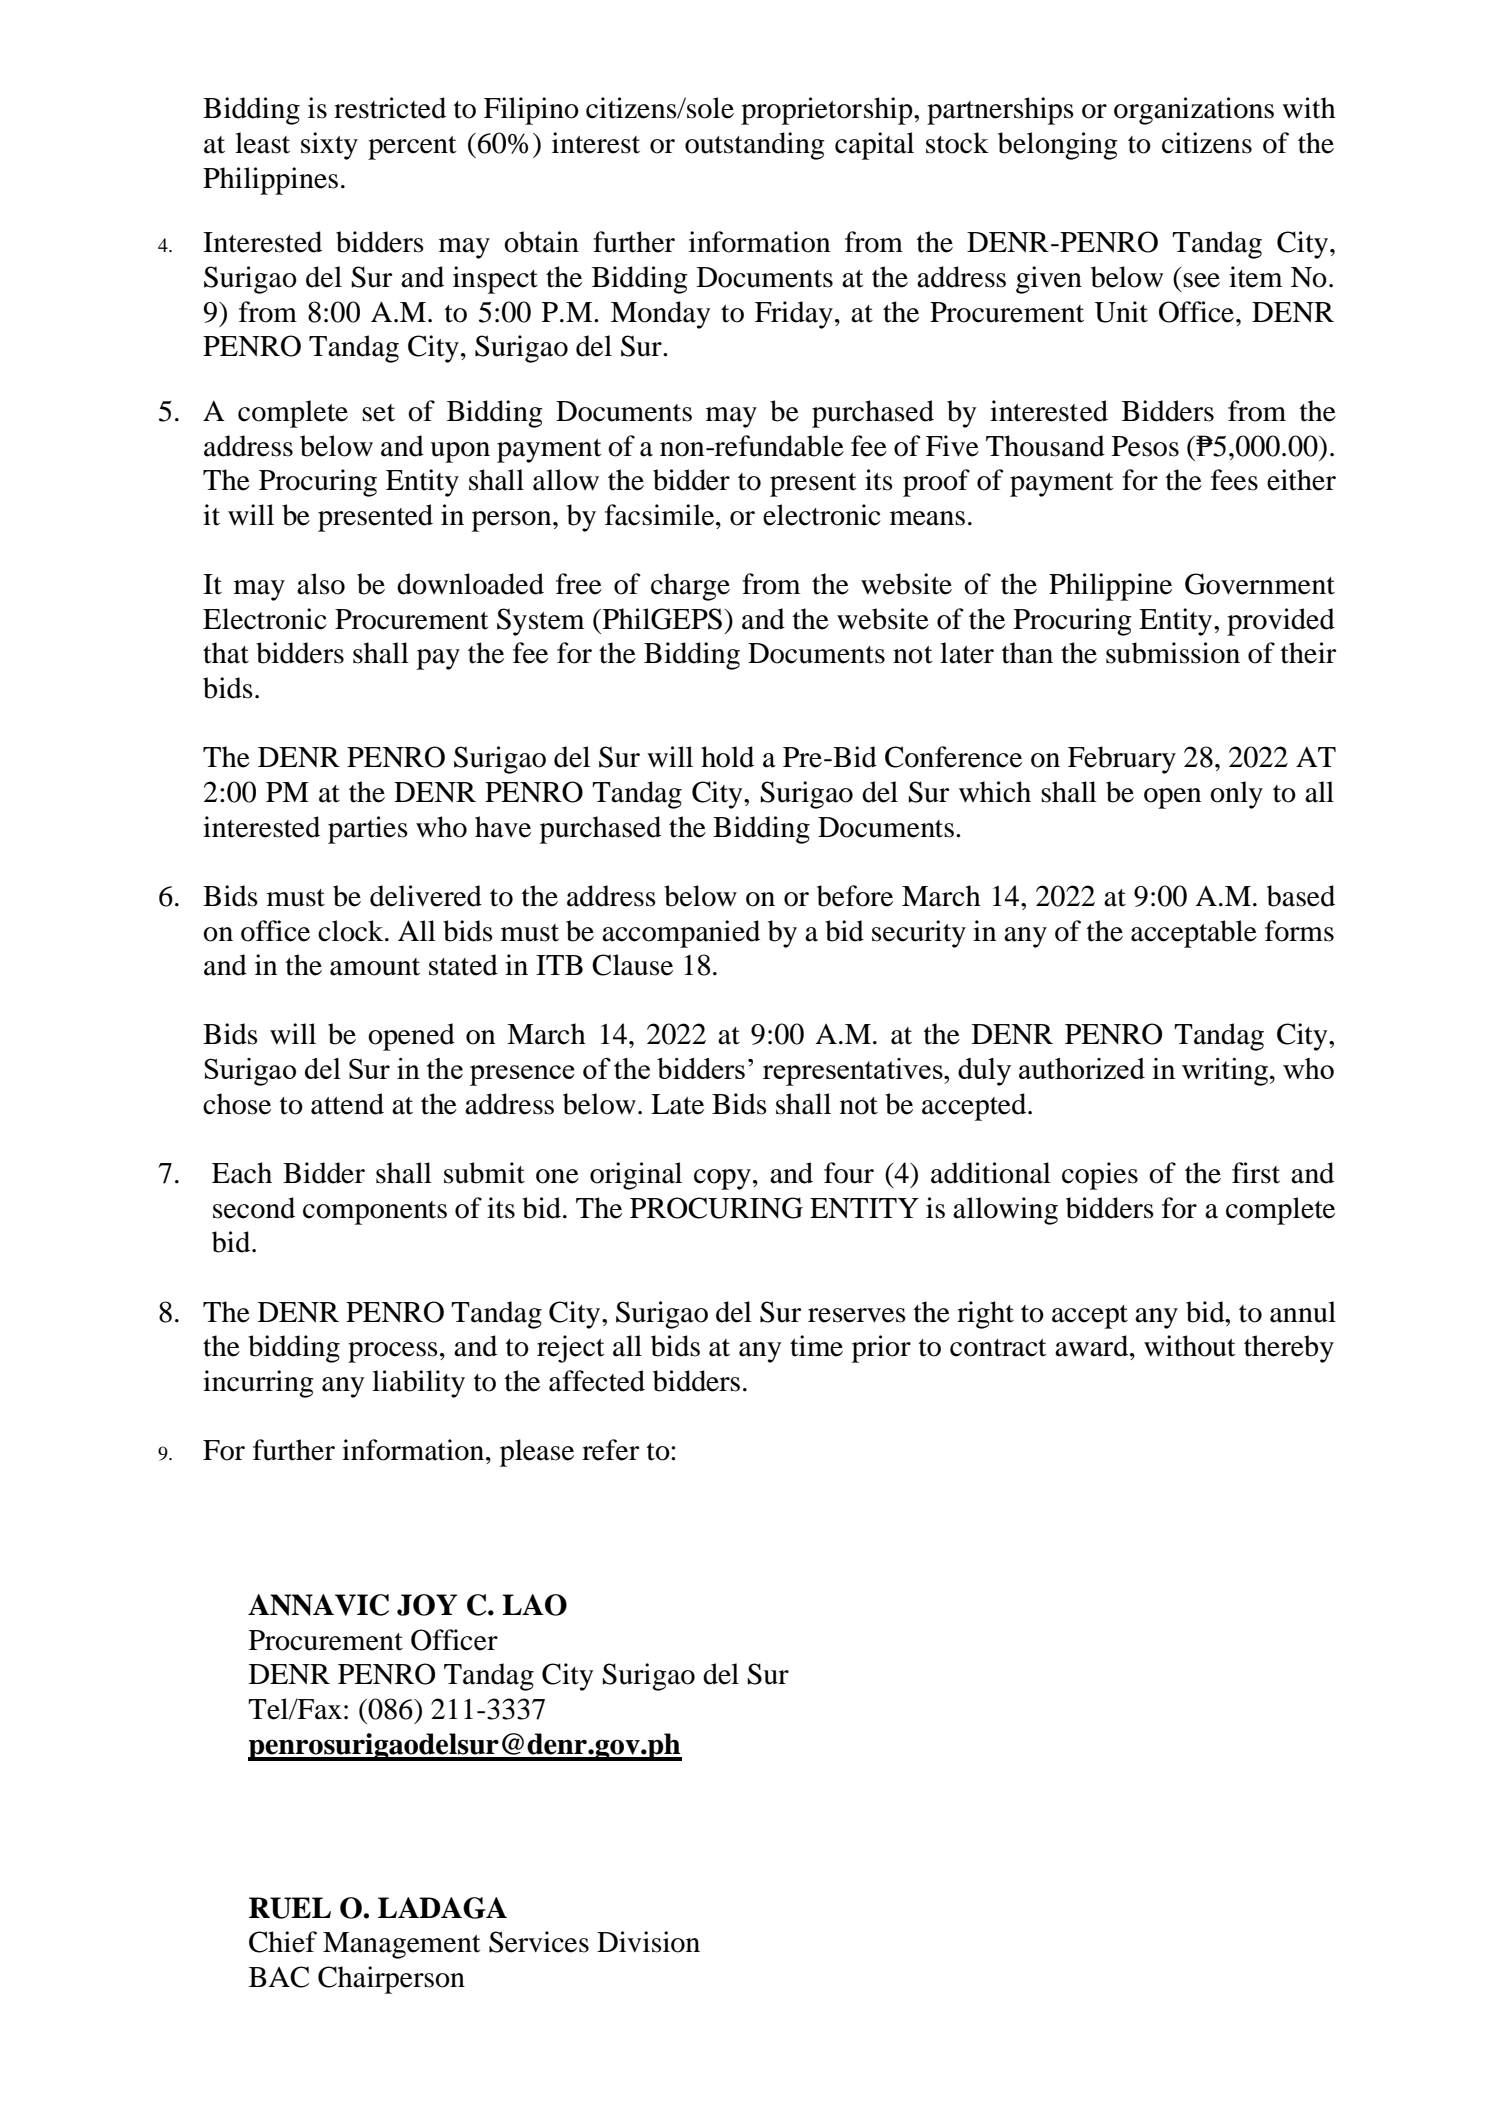 The height and width of the page is (2112, 1494). I want to click on process, so click(393, 1352).
